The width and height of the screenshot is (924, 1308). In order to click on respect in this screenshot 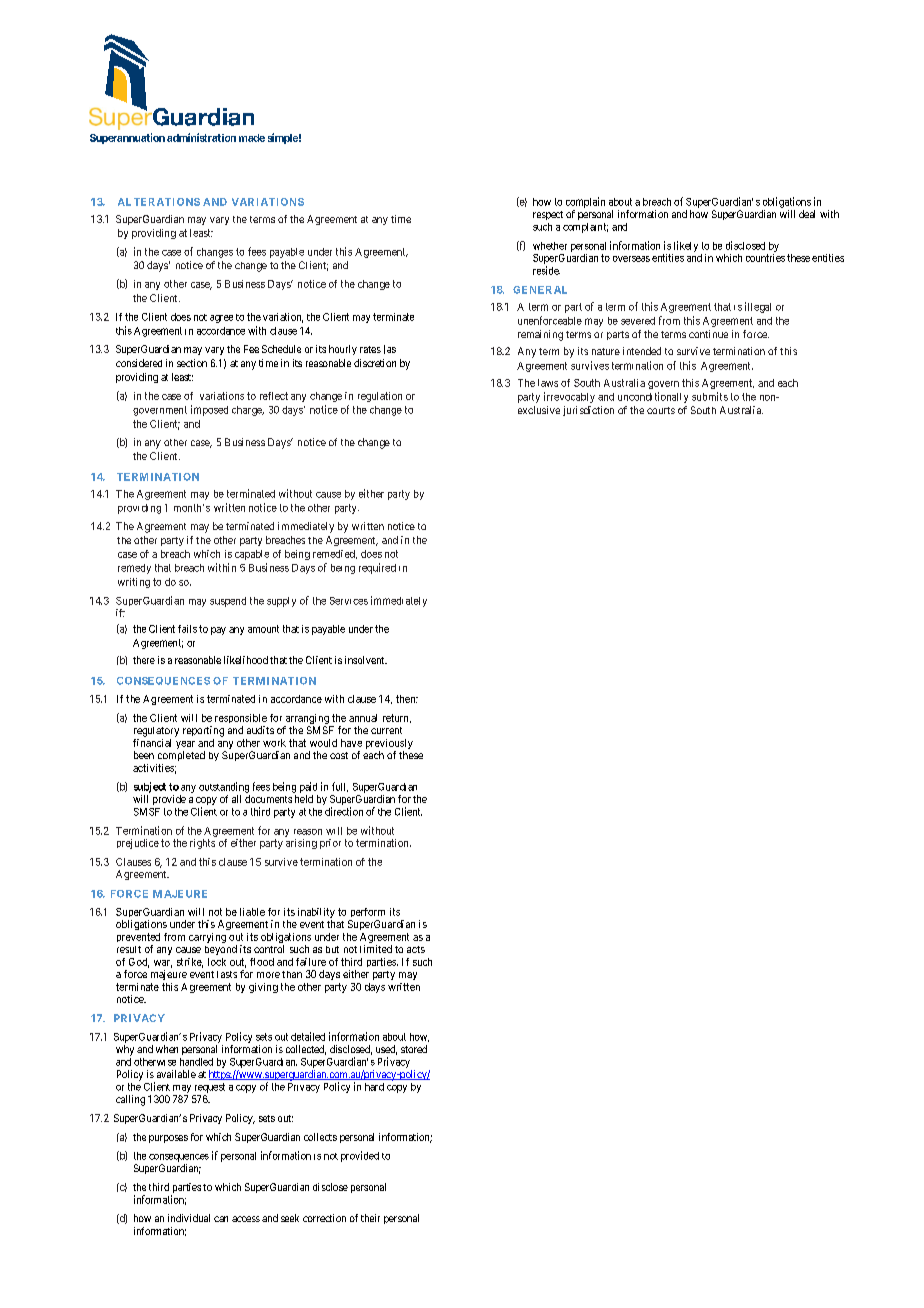, I will do `click(548, 215)`.
